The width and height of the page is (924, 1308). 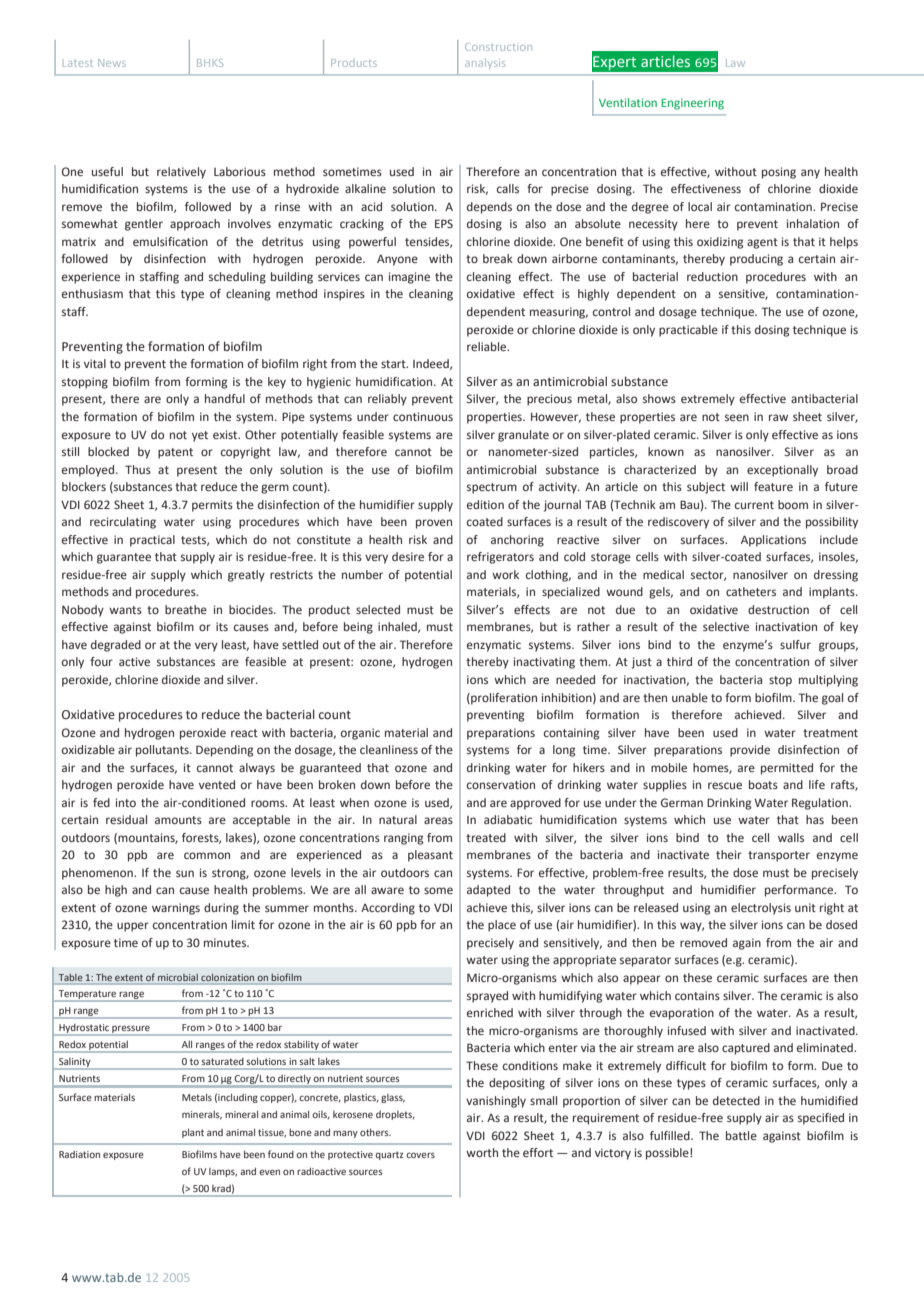 I want to click on catheters, so click(x=751, y=591).
